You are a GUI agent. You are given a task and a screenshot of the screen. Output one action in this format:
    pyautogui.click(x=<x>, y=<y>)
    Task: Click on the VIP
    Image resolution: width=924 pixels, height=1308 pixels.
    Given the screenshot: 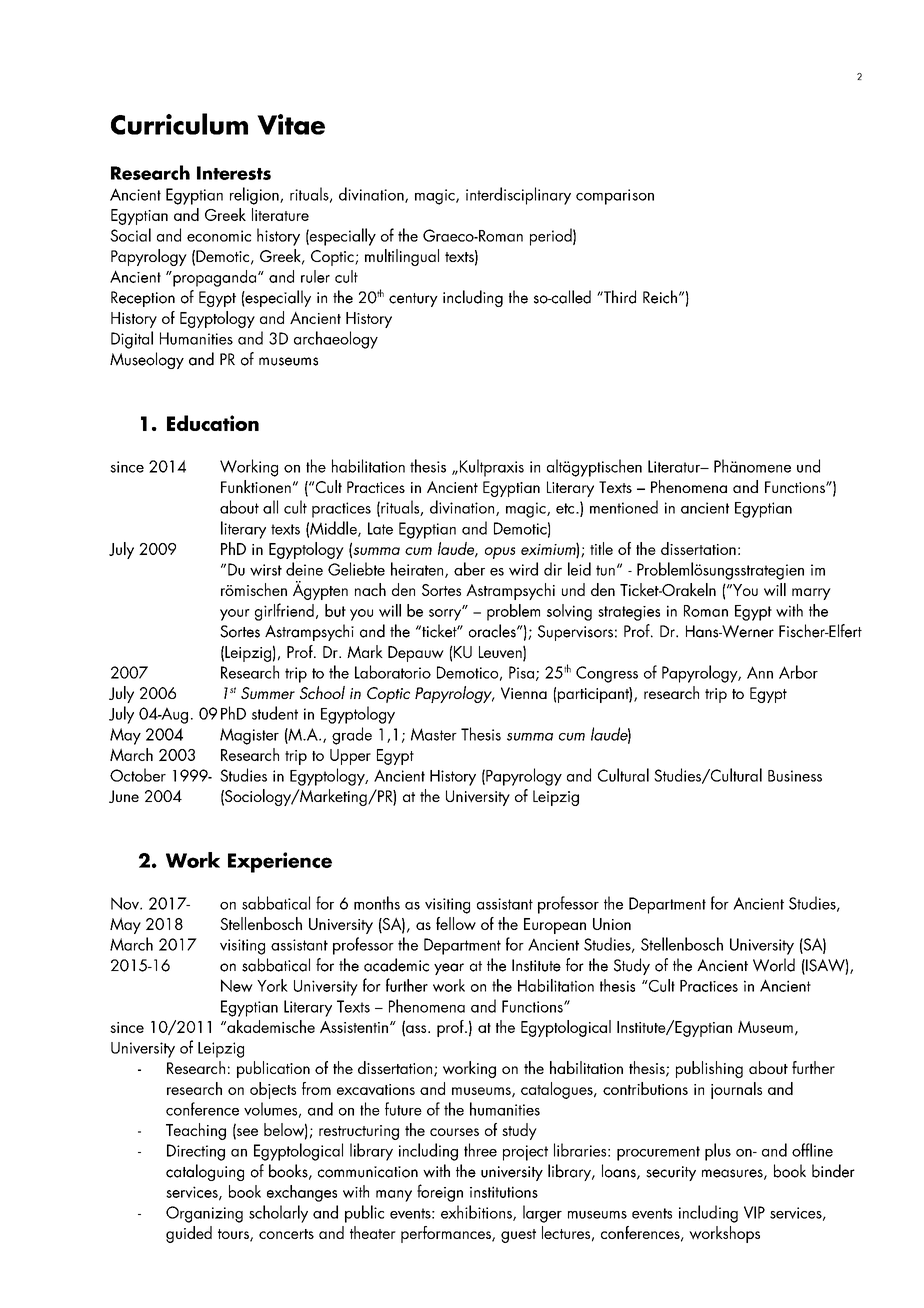 What is the action you would take?
    pyautogui.click(x=754, y=1212)
